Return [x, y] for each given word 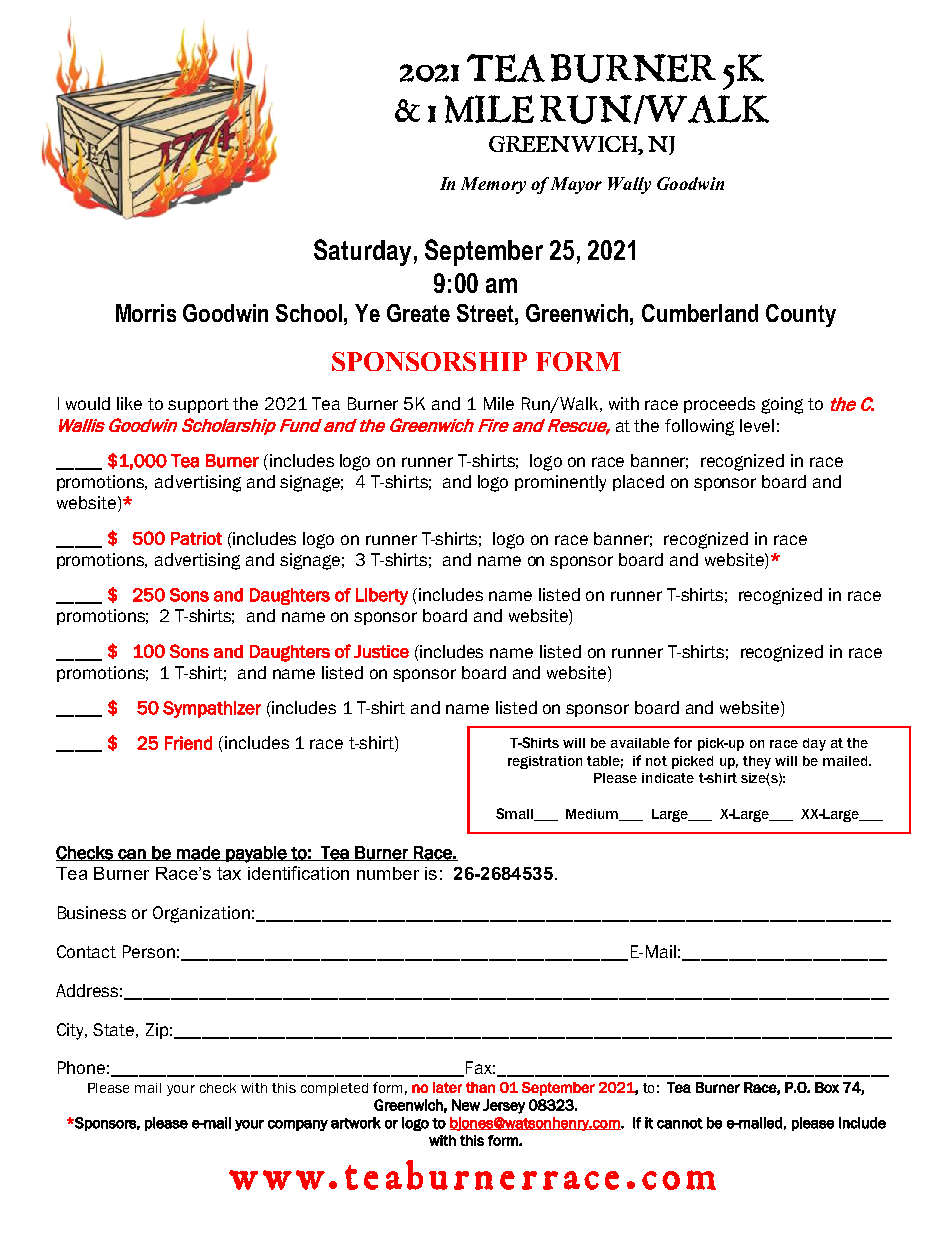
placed [638, 483]
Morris [146, 313]
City [72, 1031]
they [757, 762]
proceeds [719, 405]
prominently [560, 483]
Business [92, 912]
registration [545, 762]
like [129, 403]
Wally [629, 185]
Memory [493, 185]
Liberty [382, 596]
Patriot [196, 538]
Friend [188, 743]
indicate [668, 778]
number [388, 873]
